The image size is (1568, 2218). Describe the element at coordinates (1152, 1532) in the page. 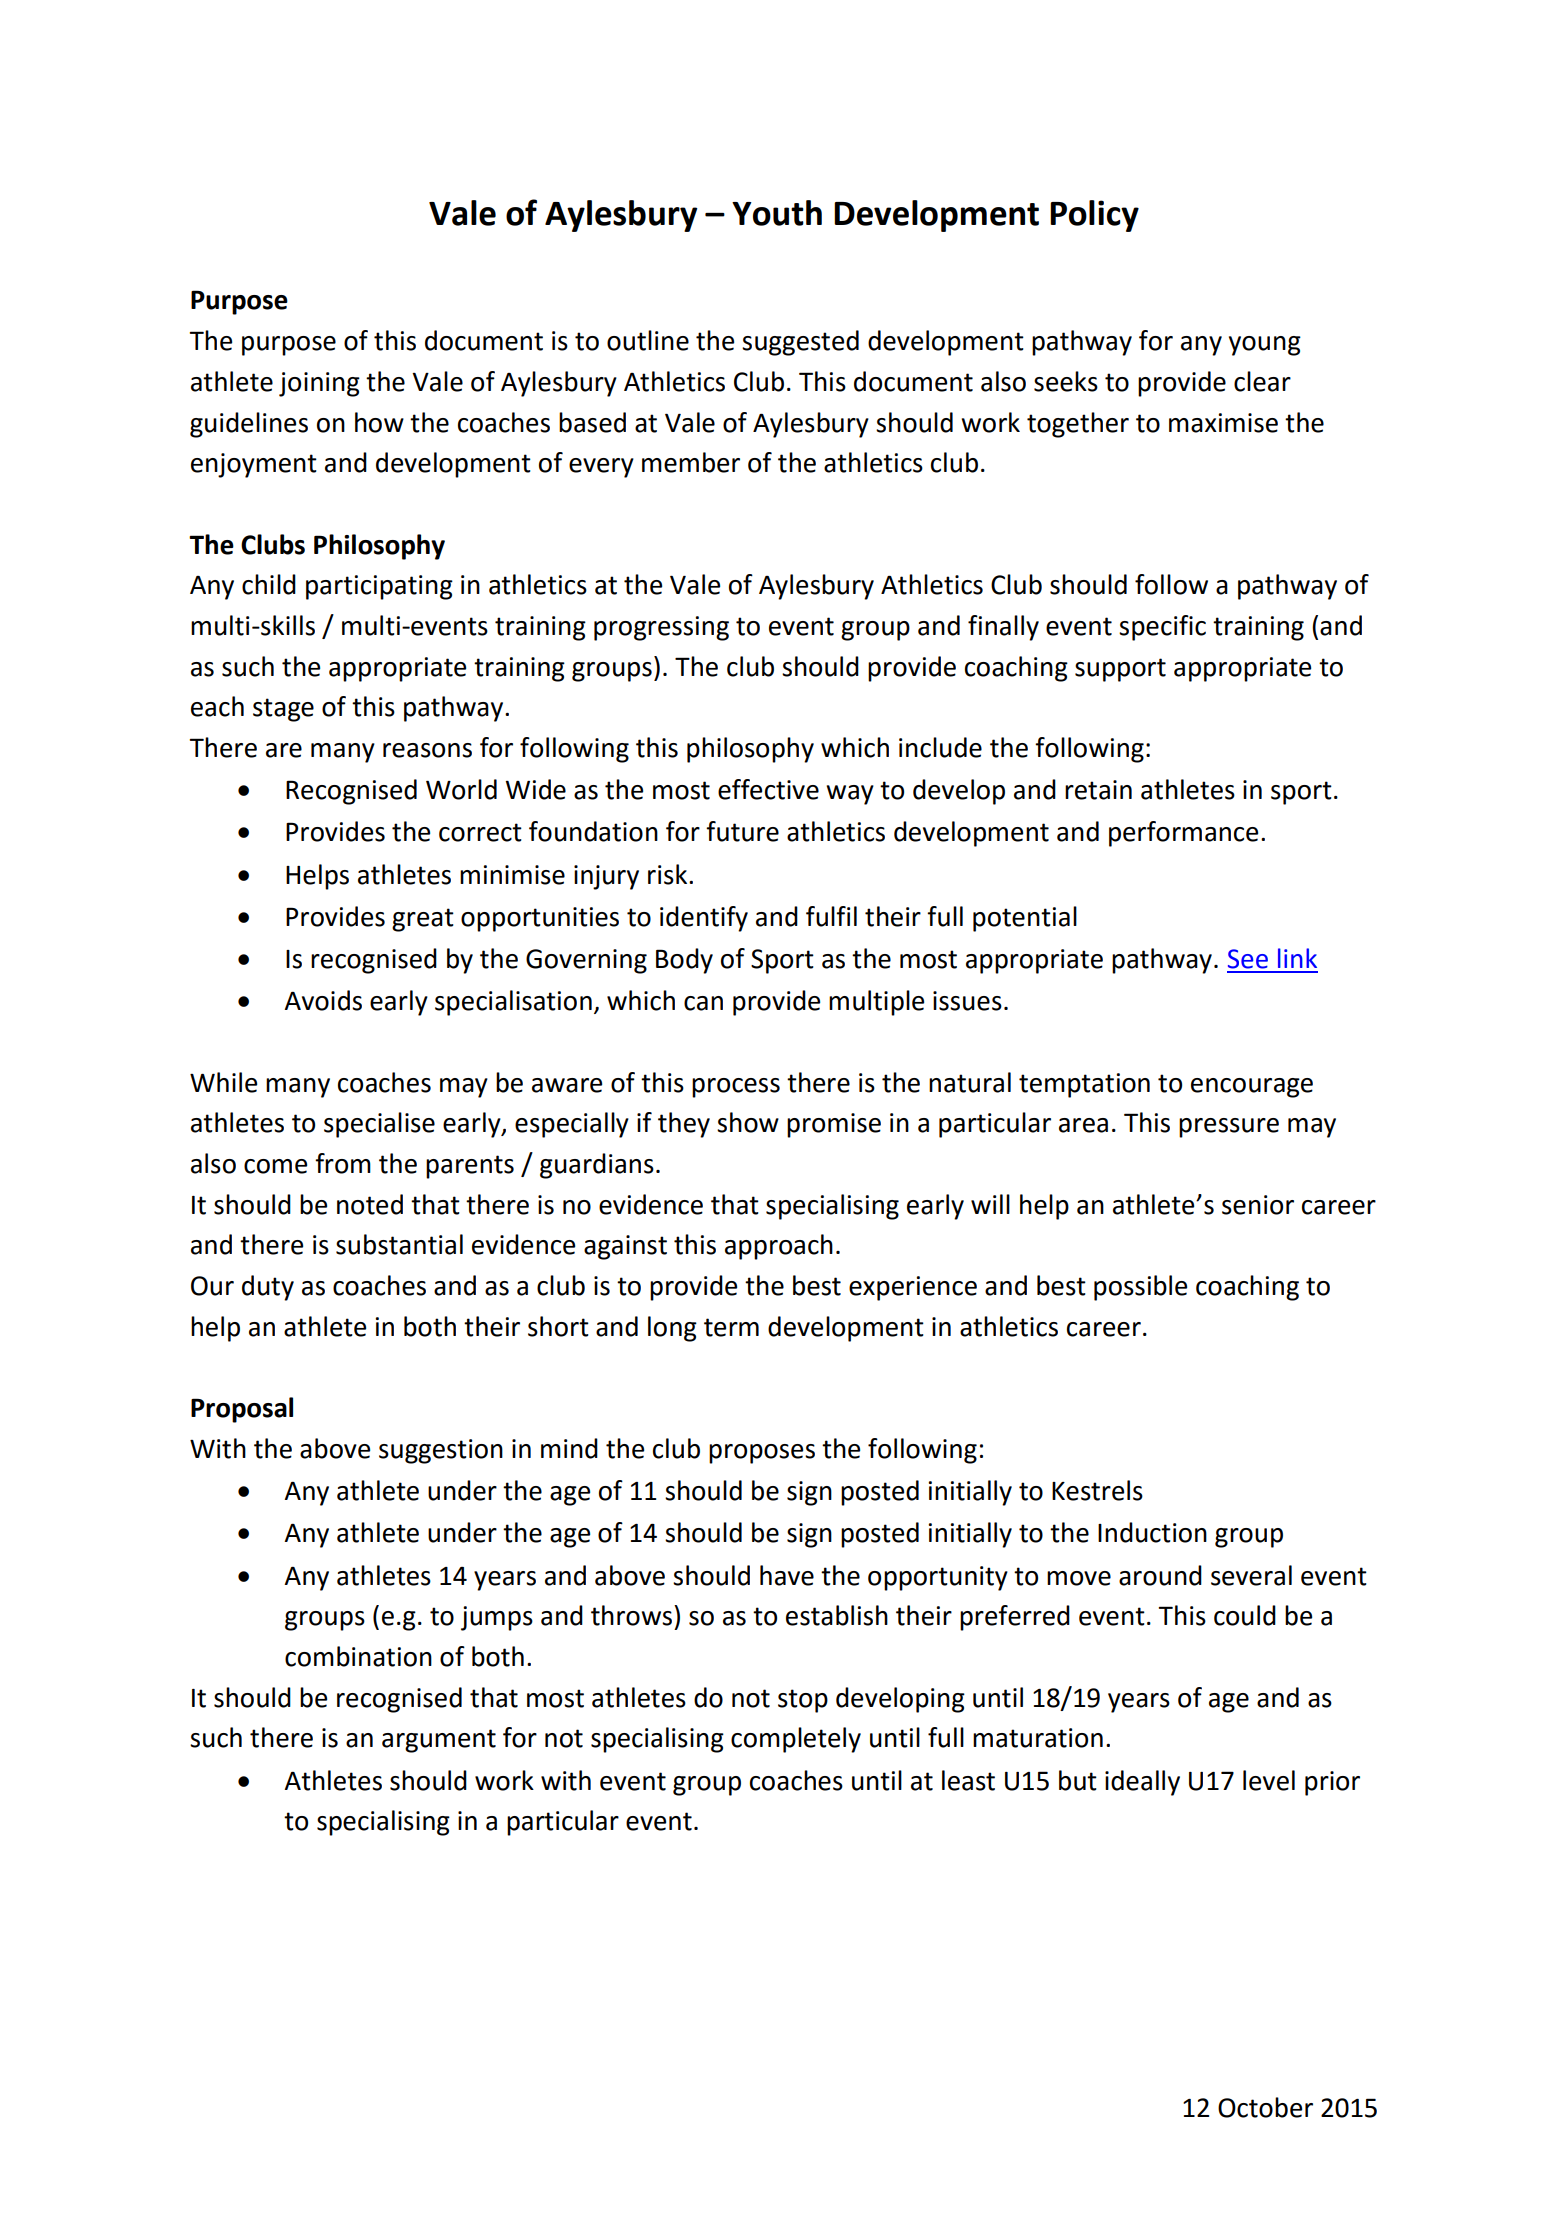

I see `Induction` at that location.
